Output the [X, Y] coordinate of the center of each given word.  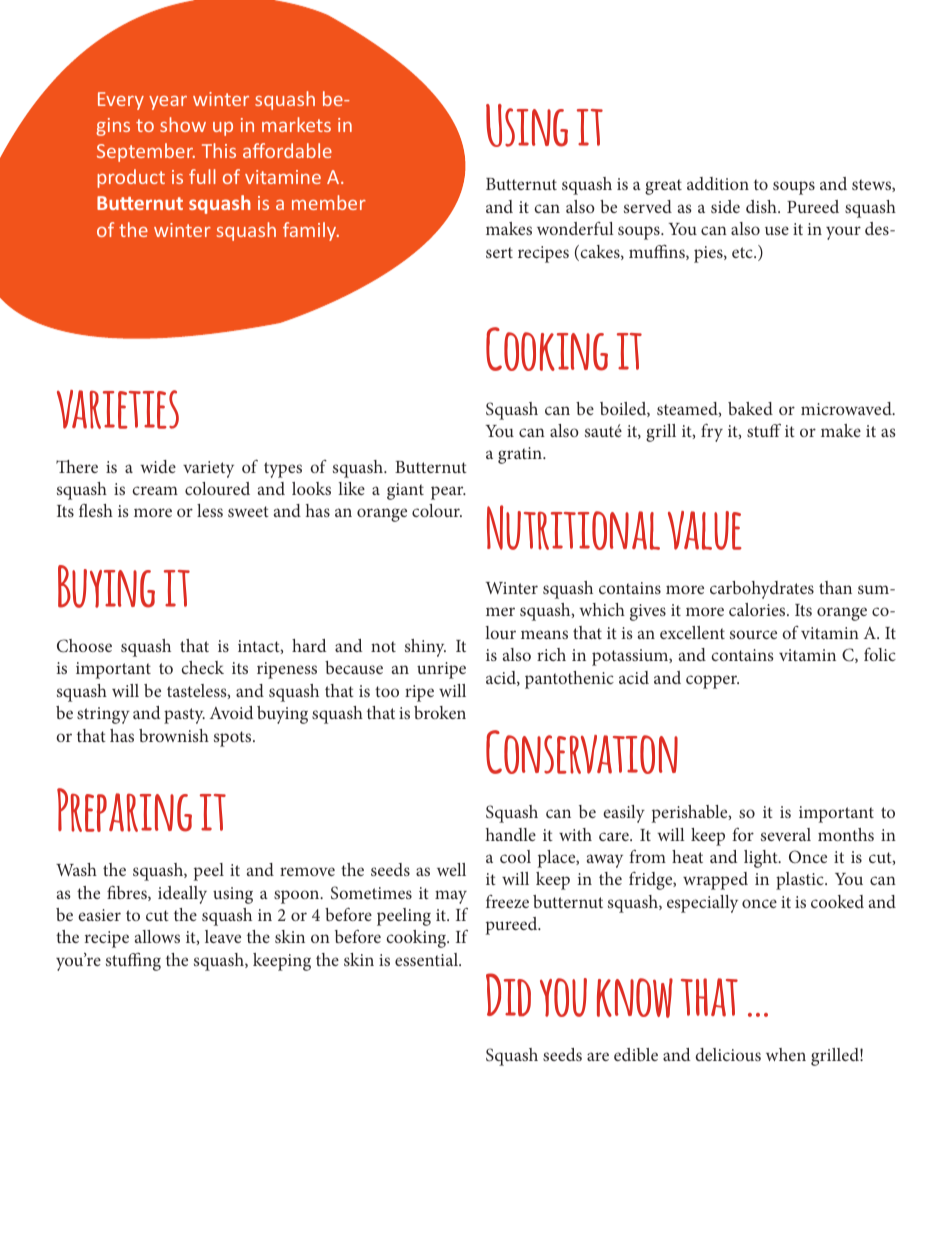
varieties [118, 409]
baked [750, 408]
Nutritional [573, 527]
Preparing [124, 810]
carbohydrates [762, 590]
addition [718, 183]
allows [157, 936]
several [786, 834]
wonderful [575, 228]
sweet [248, 511]
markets [296, 124]
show [183, 124]
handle [511, 834]
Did [508, 995]
